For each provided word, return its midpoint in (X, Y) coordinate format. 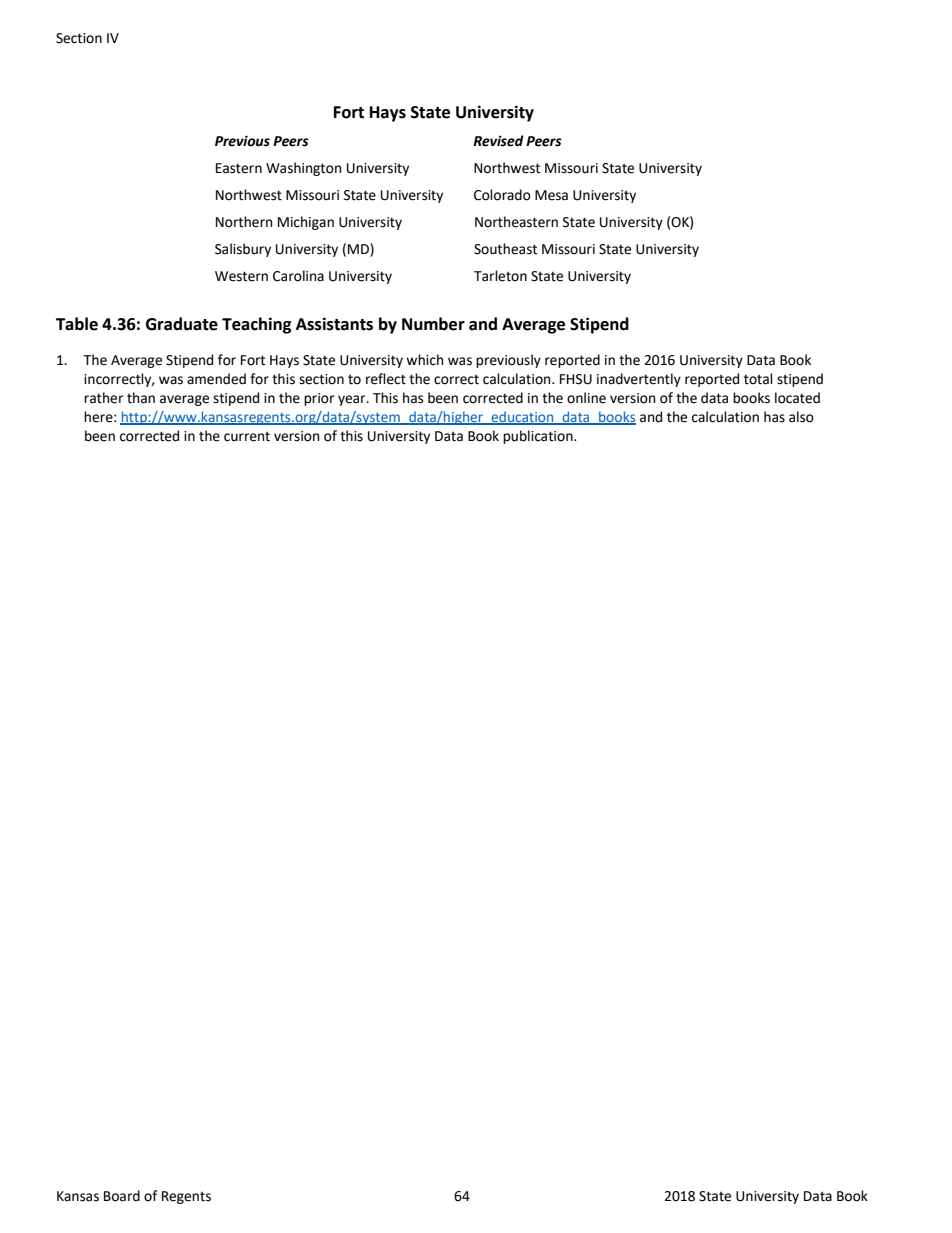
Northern (244, 222)
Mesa (551, 195)
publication (539, 437)
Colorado (502, 195)
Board (122, 1196)
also (801, 417)
